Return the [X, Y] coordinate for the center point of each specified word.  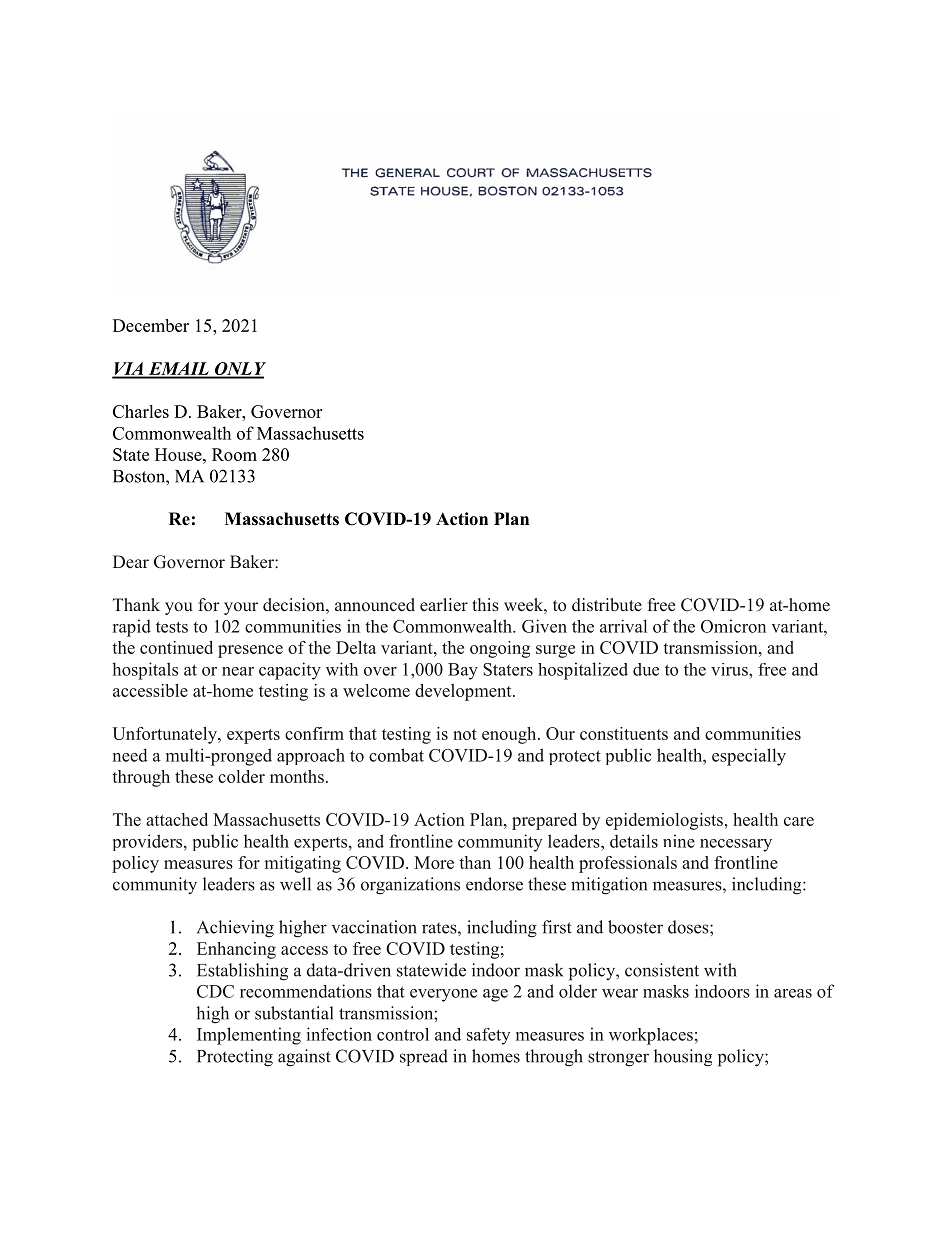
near [238, 671]
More [434, 862]
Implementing [249, 1036]
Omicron [733, 626]
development [464, 692]
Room [234, 454]
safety [488, 1036]
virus [730, 669]
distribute [607, 605]
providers [149, 842]
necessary [736, 845]
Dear [131, 561]
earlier [444, 605]
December [151, 325]
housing [683, 1058]
